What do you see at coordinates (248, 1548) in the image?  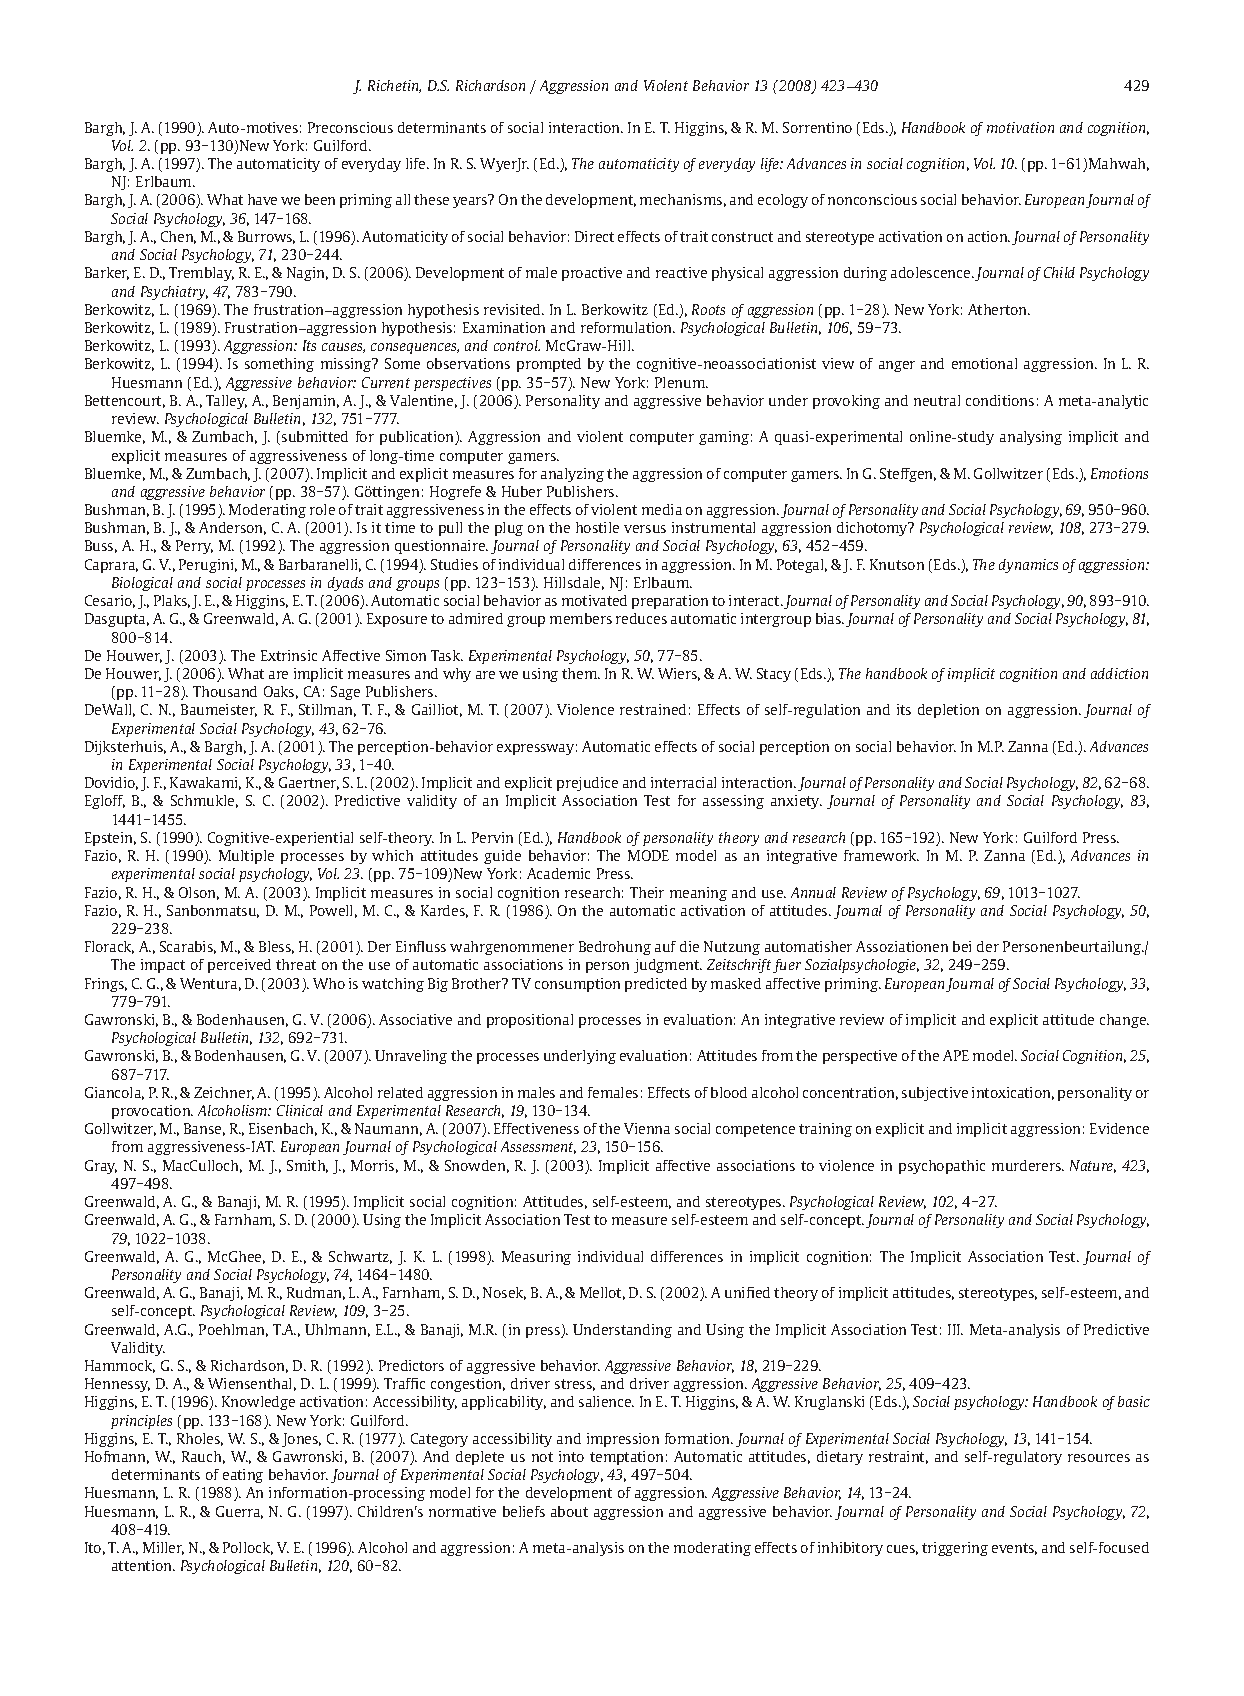 I see `Pollock` at bounding box center [248, 1548].
